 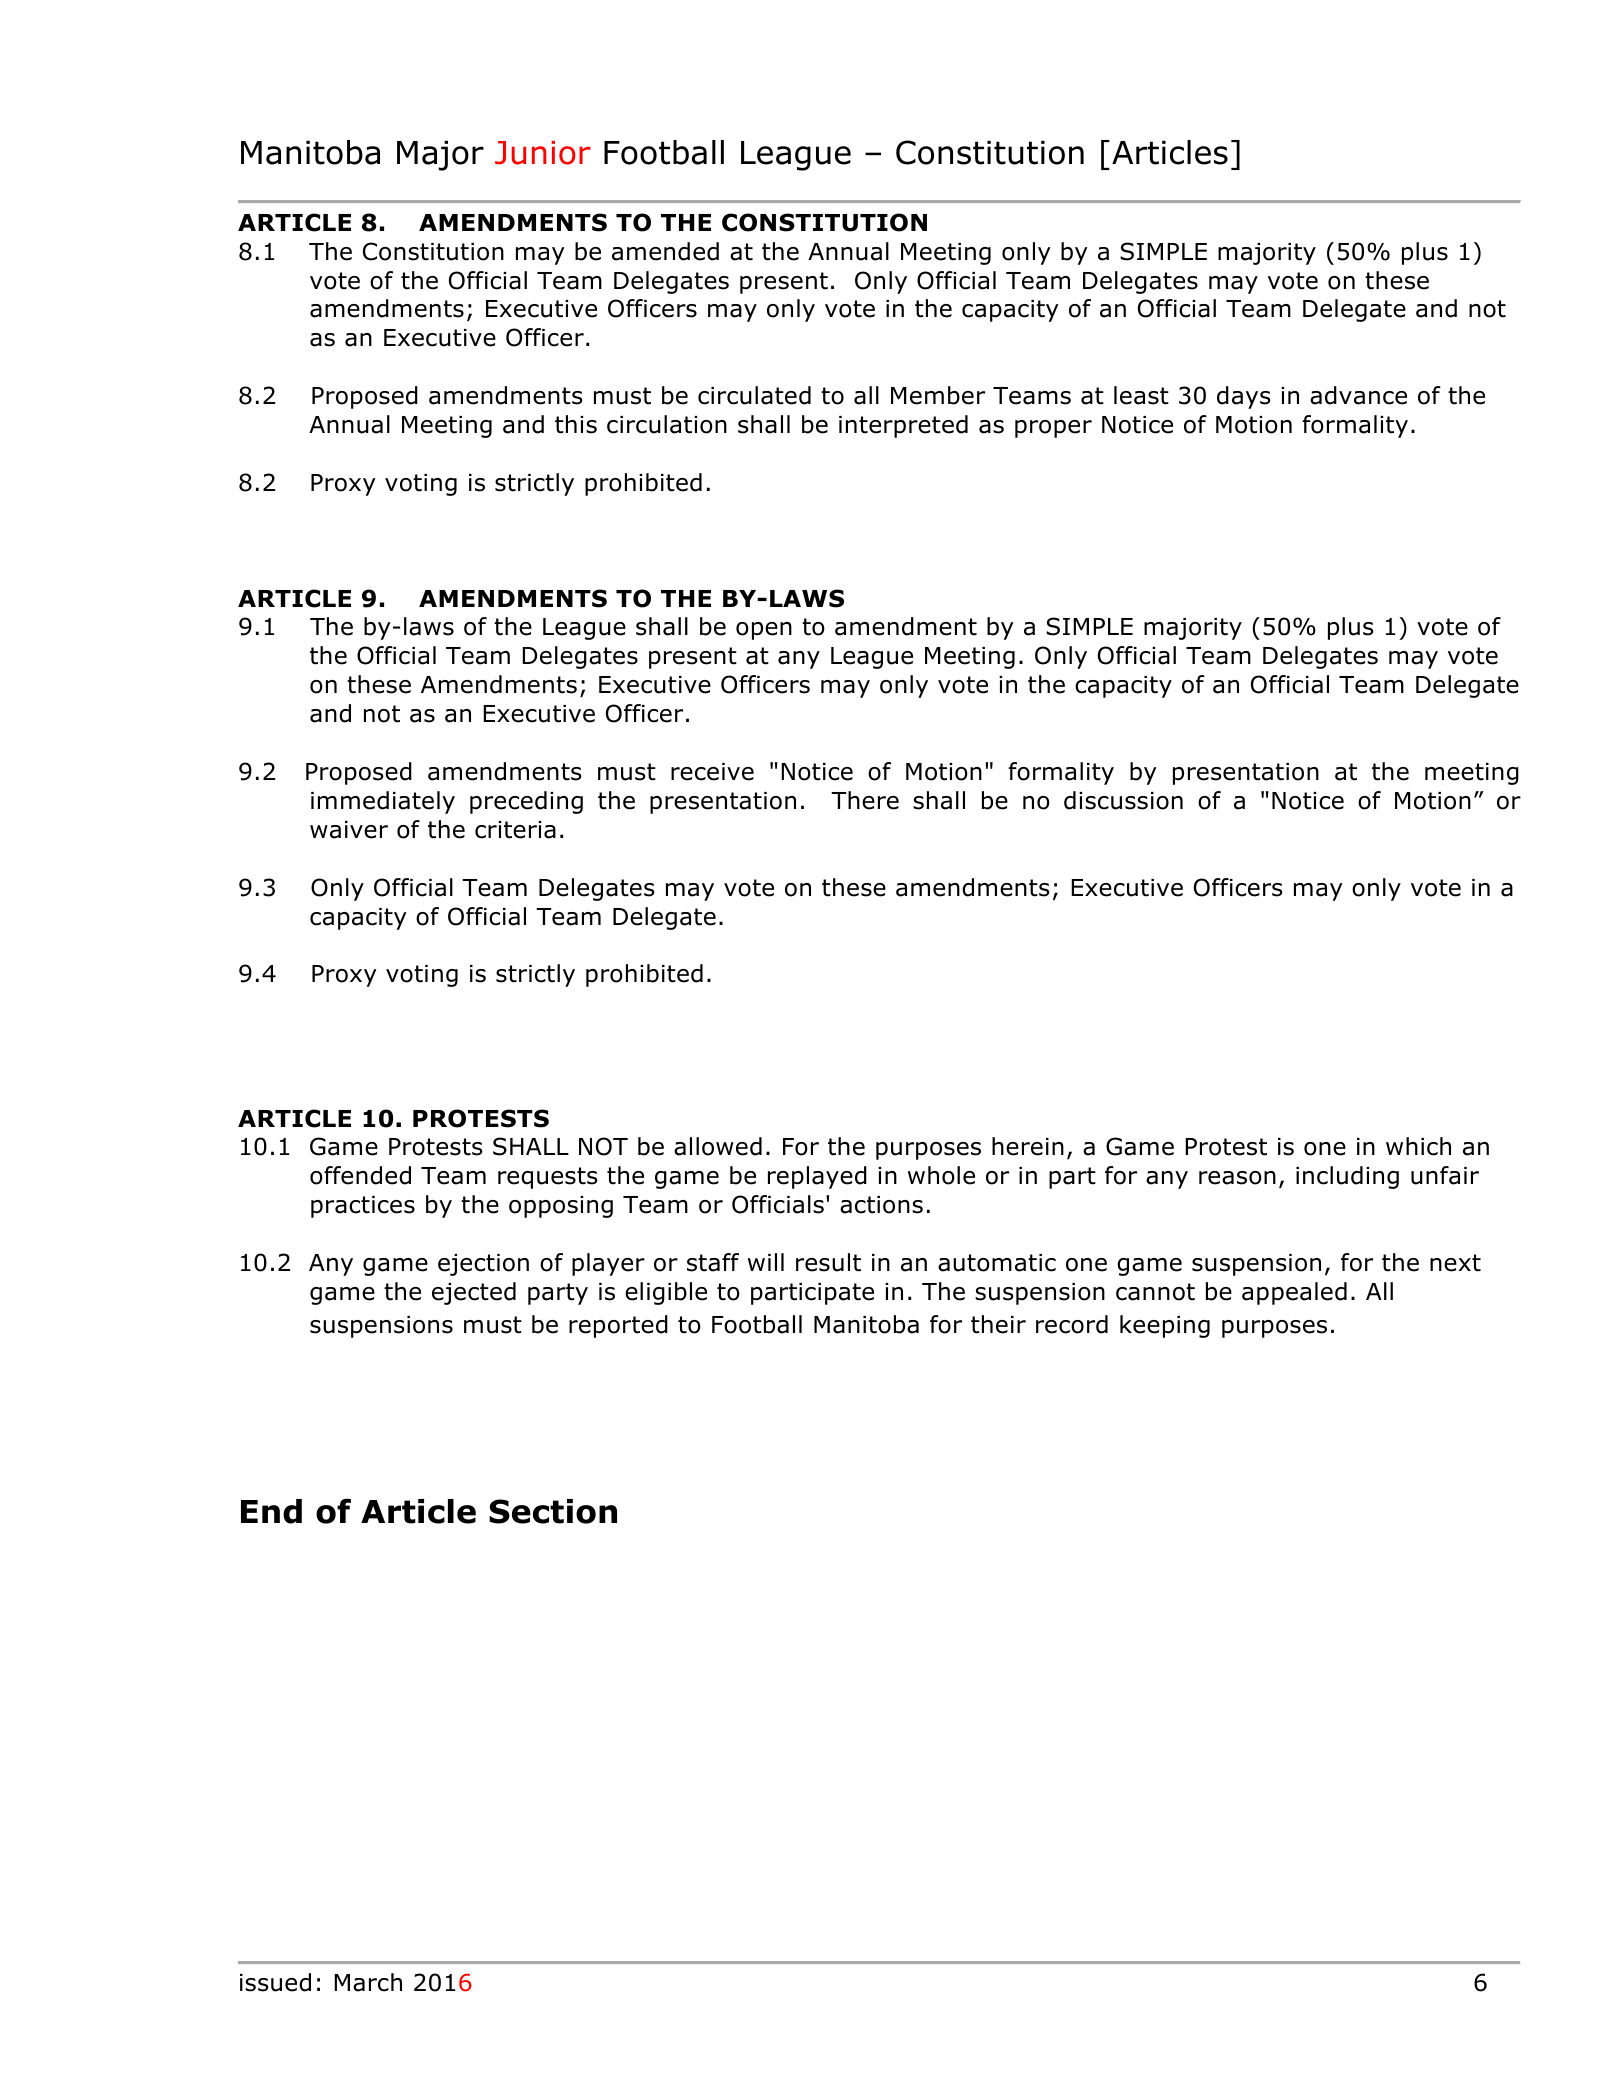 What do you see at coordinates (349, 830) in the page?
I see `waiver` at bounding box center [349, 830].
